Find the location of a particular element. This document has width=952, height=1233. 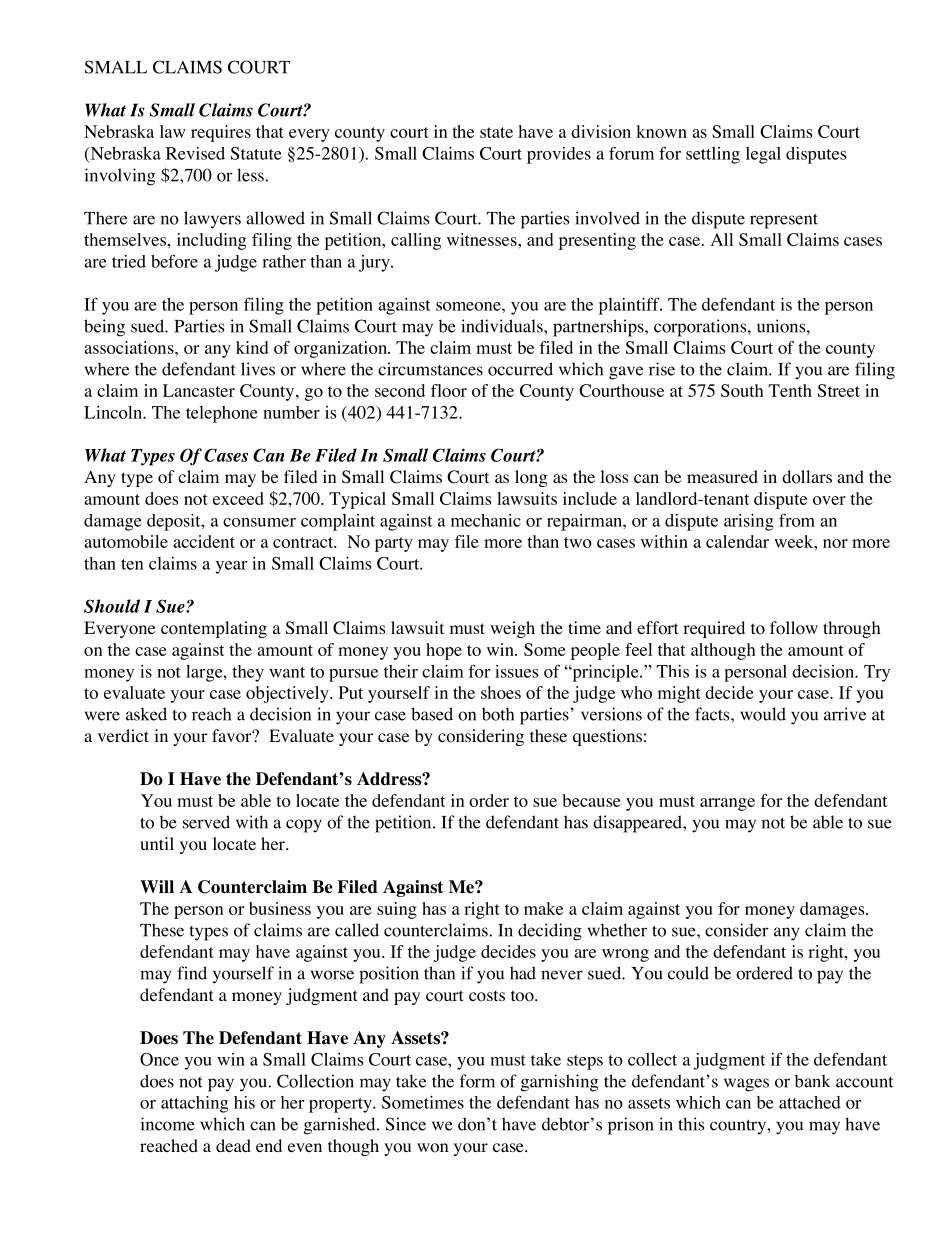

state is located at coordinates (496, 132).
